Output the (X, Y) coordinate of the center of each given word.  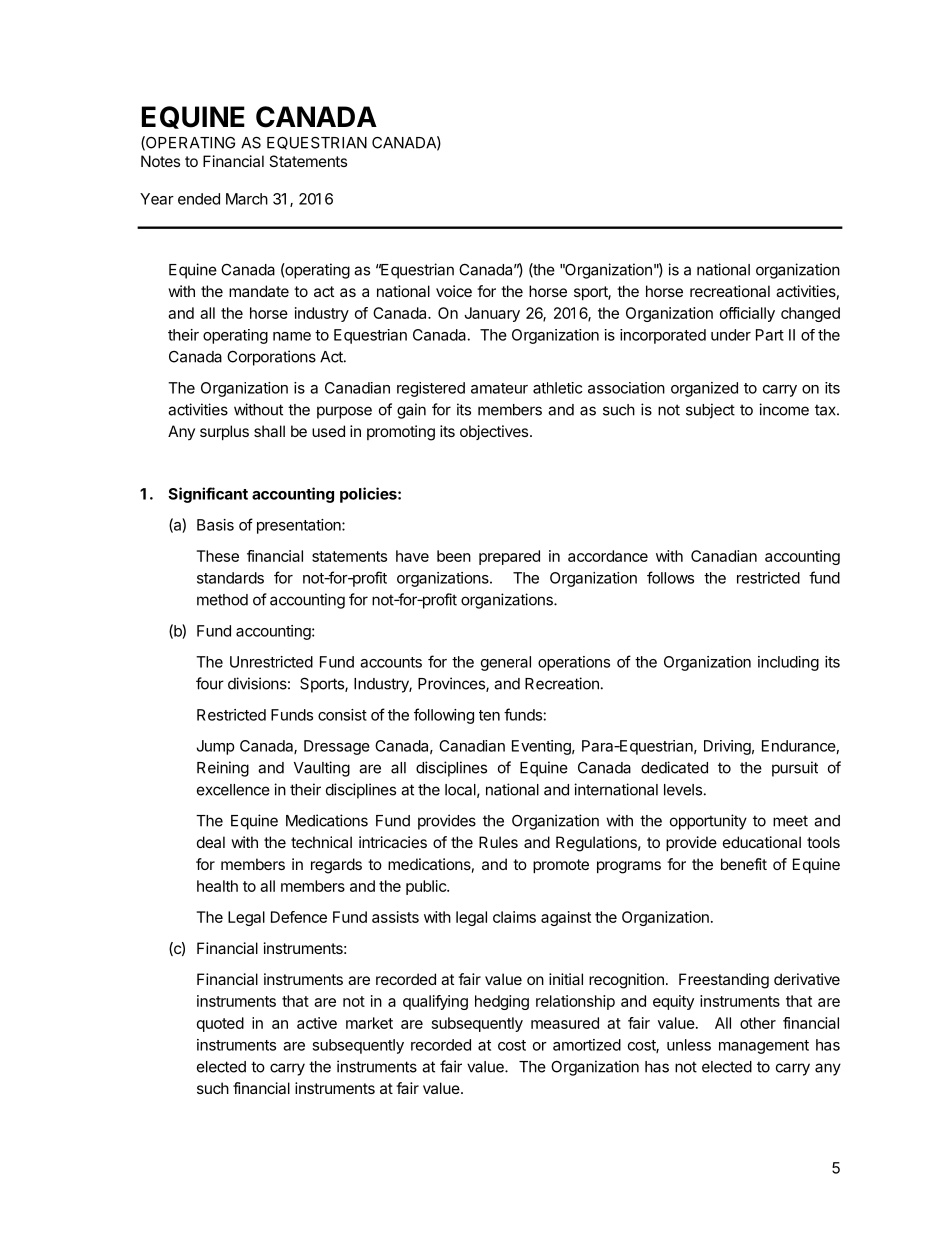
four (210, 683)
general (506, 663)
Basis (215, 525)
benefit (744, 864)
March (247, 199)
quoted (220, 1024)
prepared (509, 557)
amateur (499, 388)
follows (670, 577)
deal (211, 842)
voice (454, 291)
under (731, 335)
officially (747, 314)
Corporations (271, 358)
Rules (498, 842)
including (788, 663)
